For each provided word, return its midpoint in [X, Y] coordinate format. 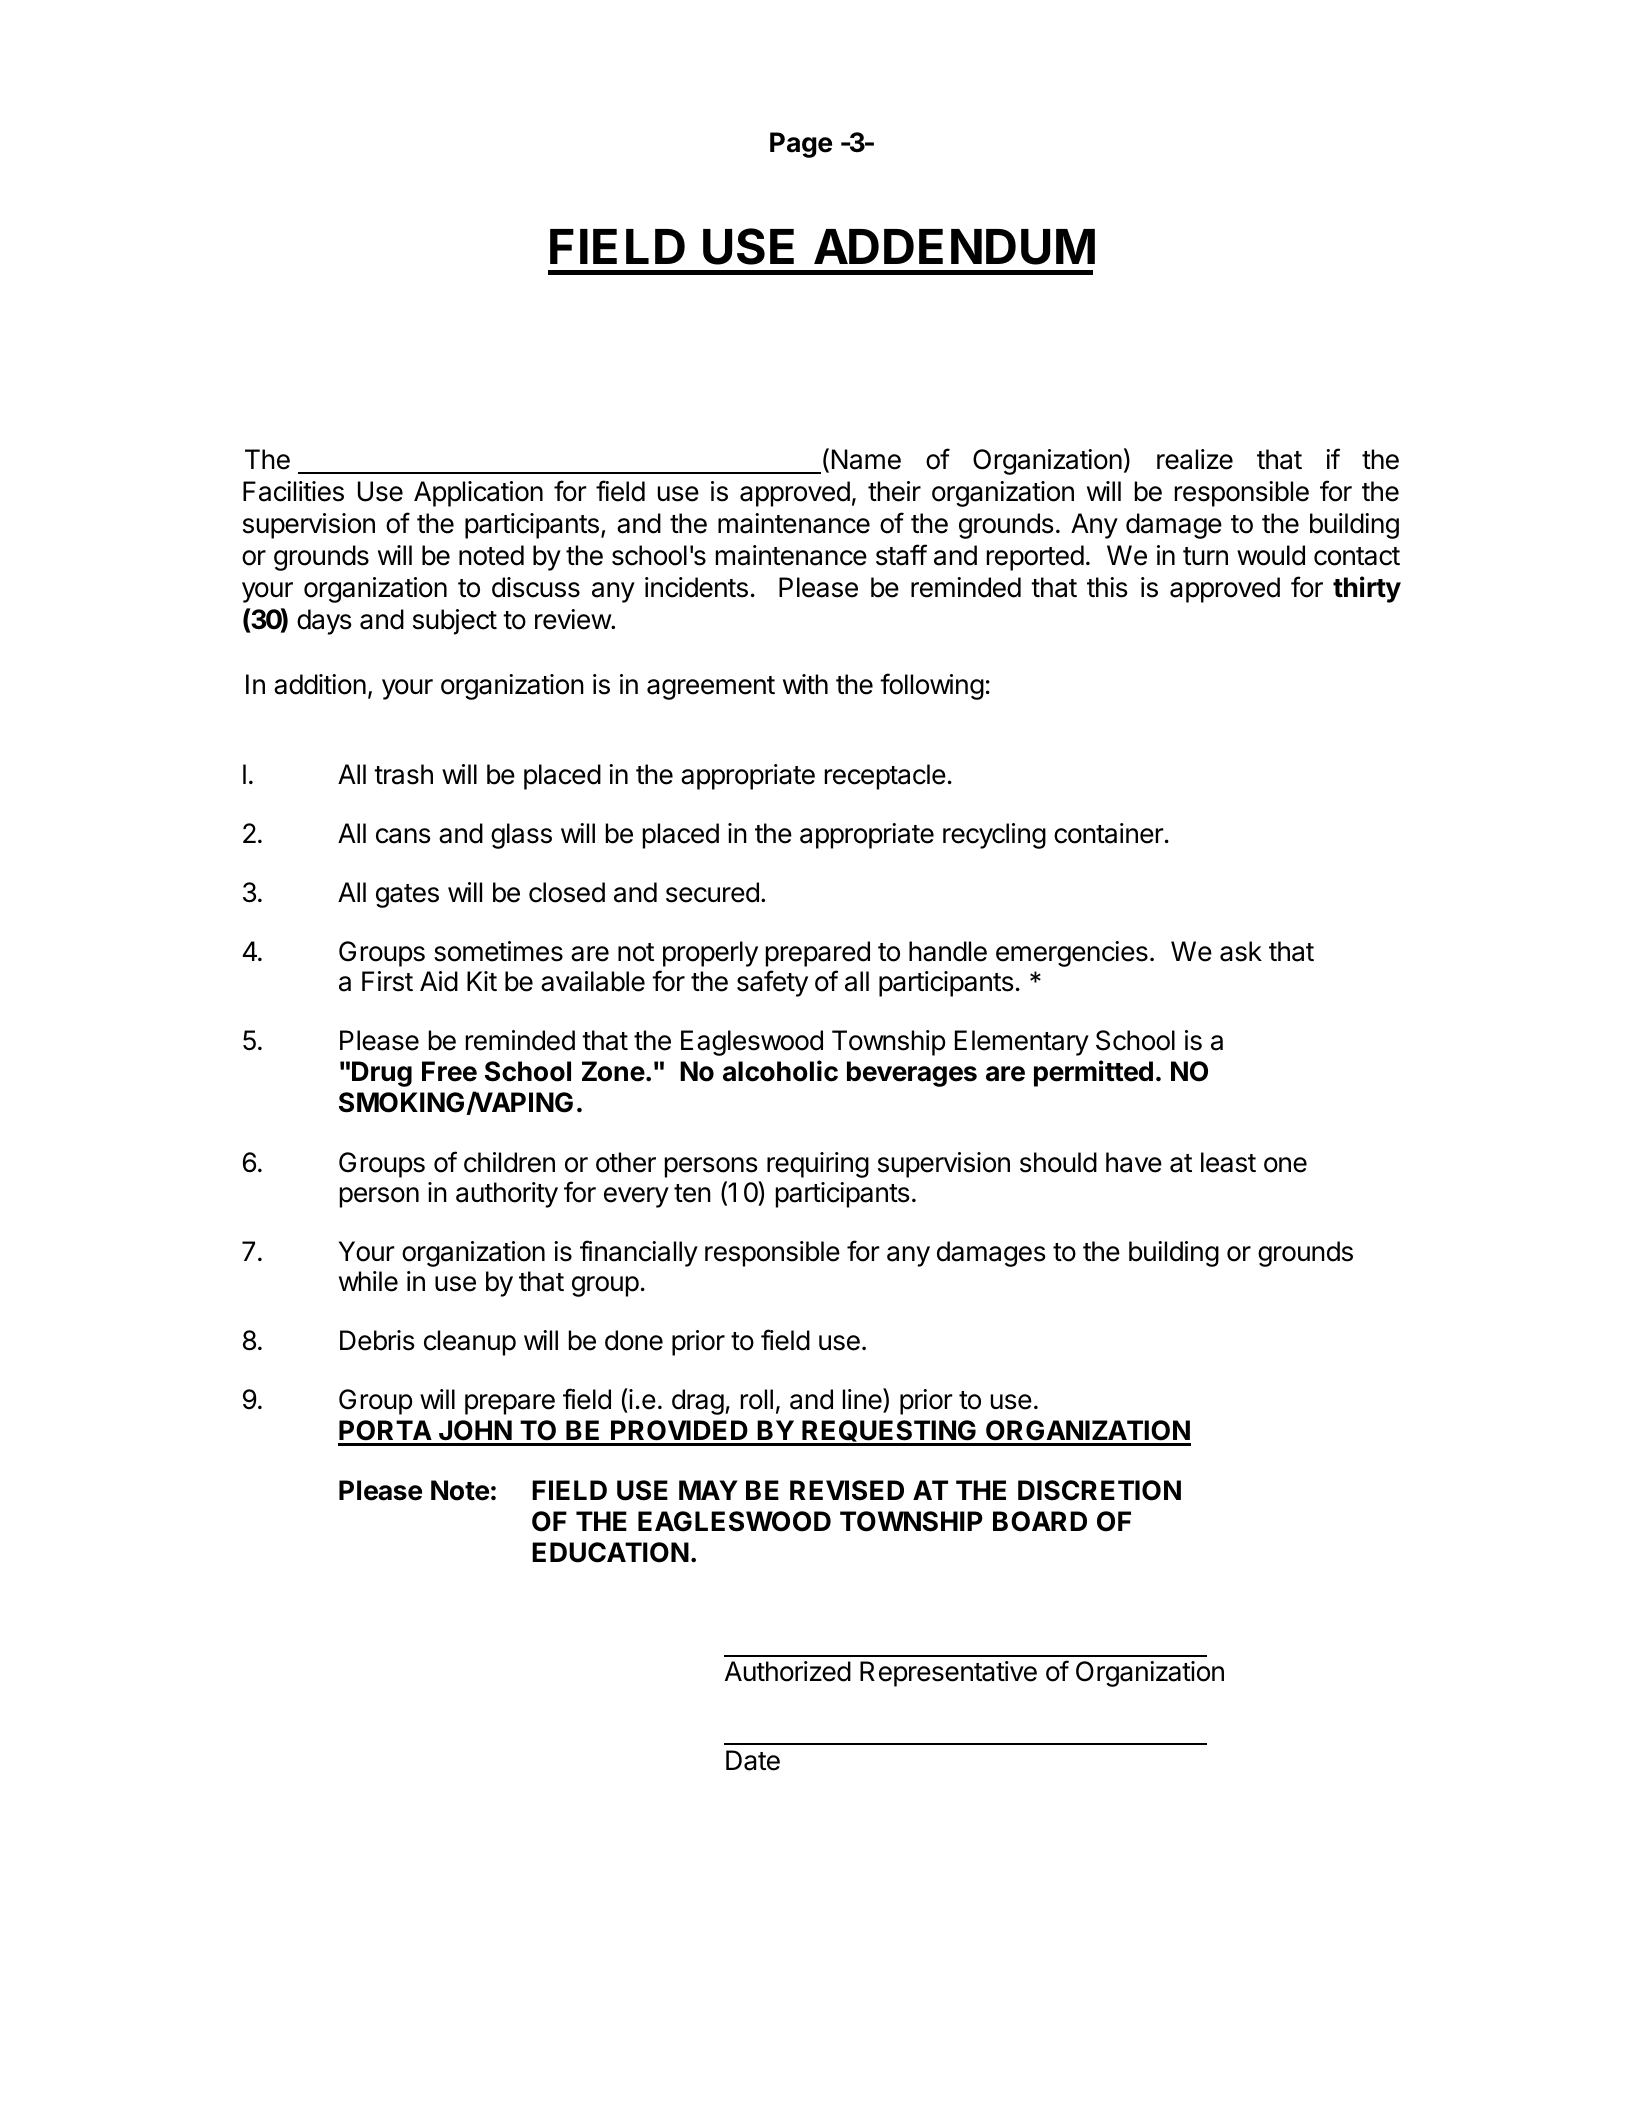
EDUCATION [610, 1552]
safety [772, 983]
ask [1241, 951]
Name [866, 459]
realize [1195, 459]
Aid [439, 981]
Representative [948, 1674]
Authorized [788, 1671]
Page [801, 145]
